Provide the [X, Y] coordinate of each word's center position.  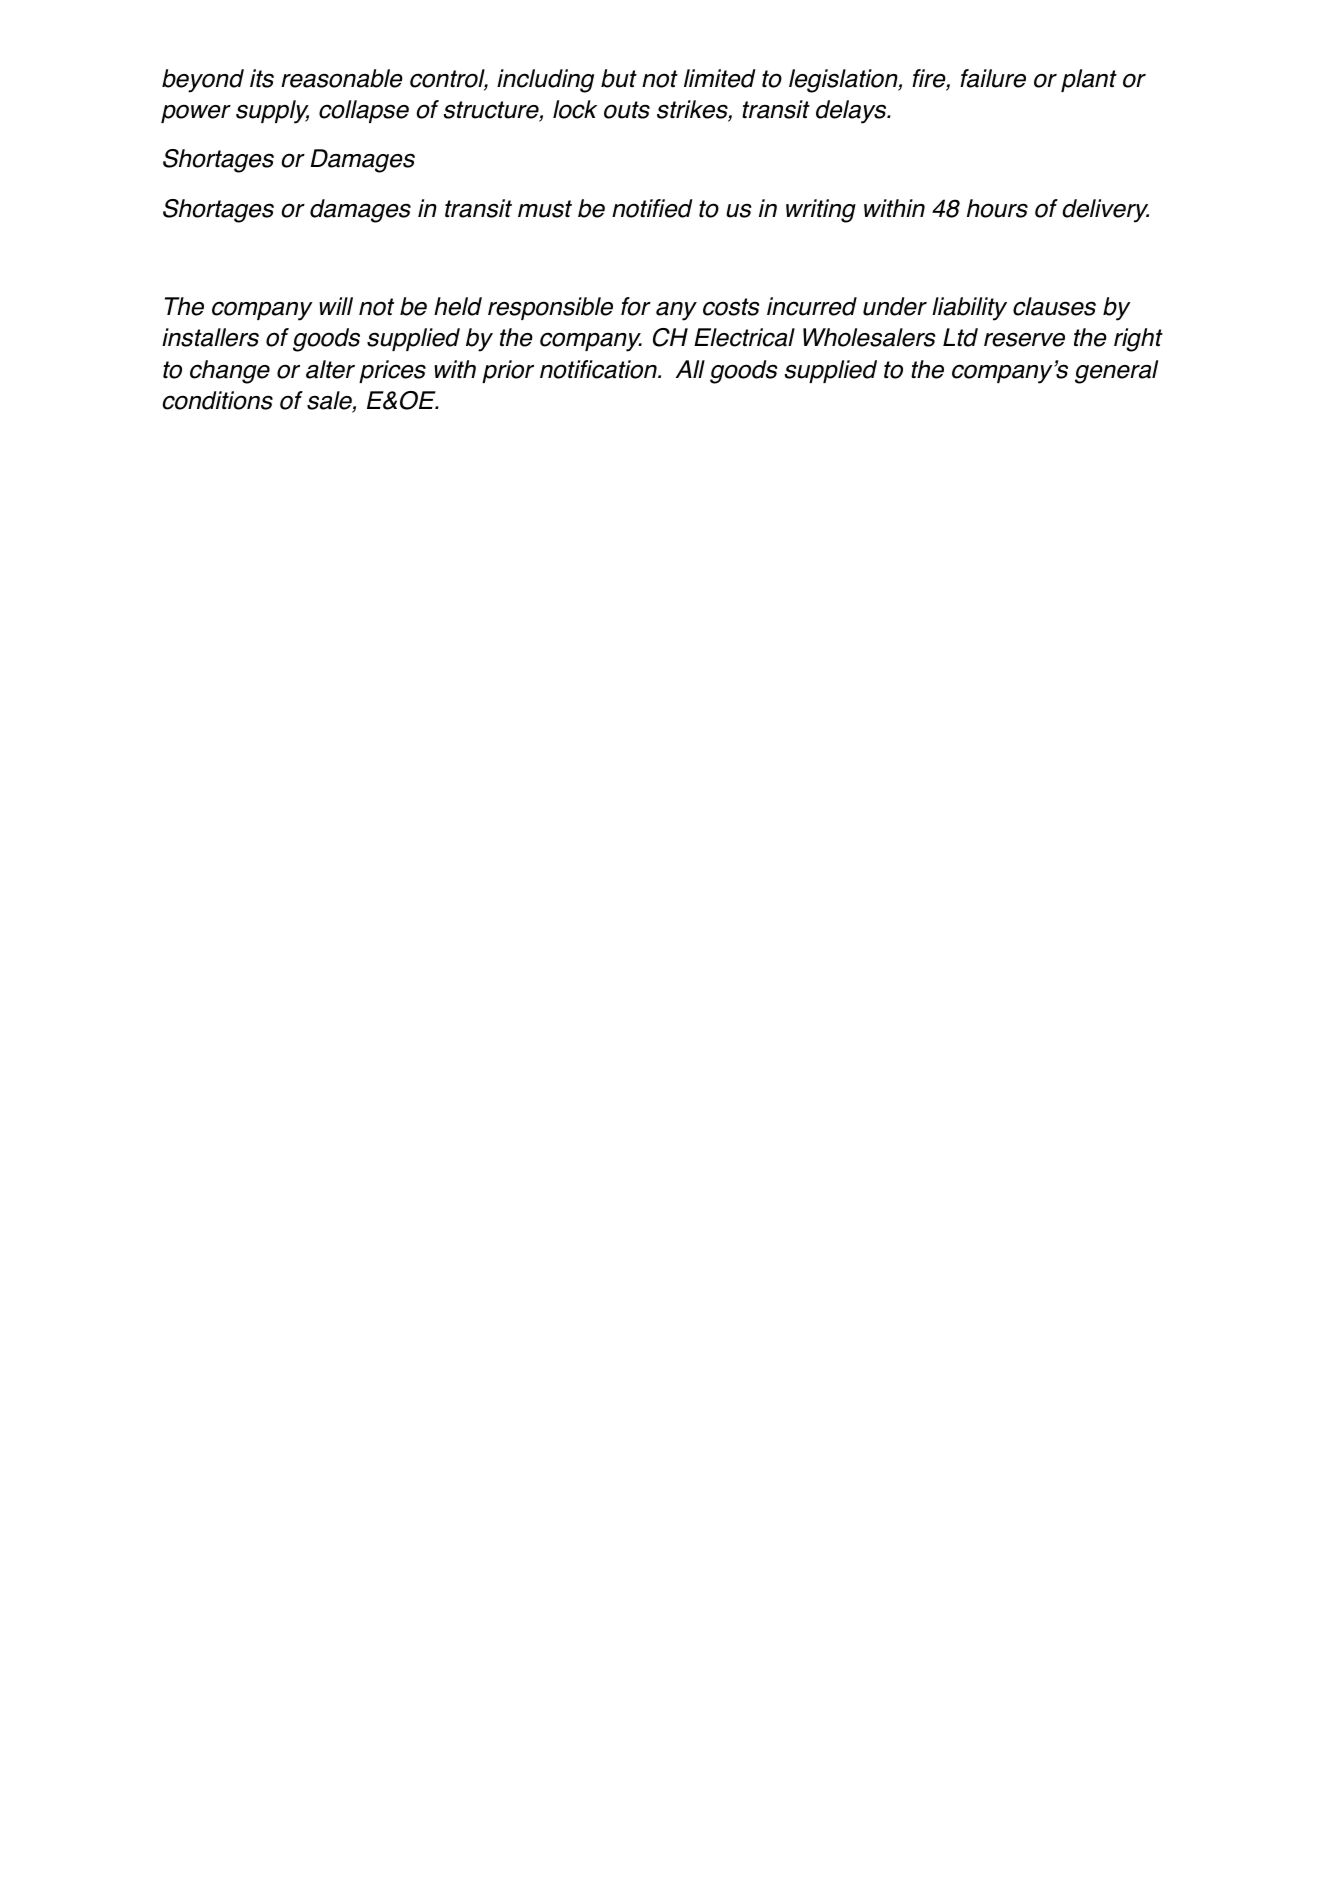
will [336, 306]
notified [652, 208]
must [545, 209]
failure [993, 78]
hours [997, 208]
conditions [218, 400]
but [619, 78]
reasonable [342, 78]
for [636, 306]
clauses [1054, 306]
